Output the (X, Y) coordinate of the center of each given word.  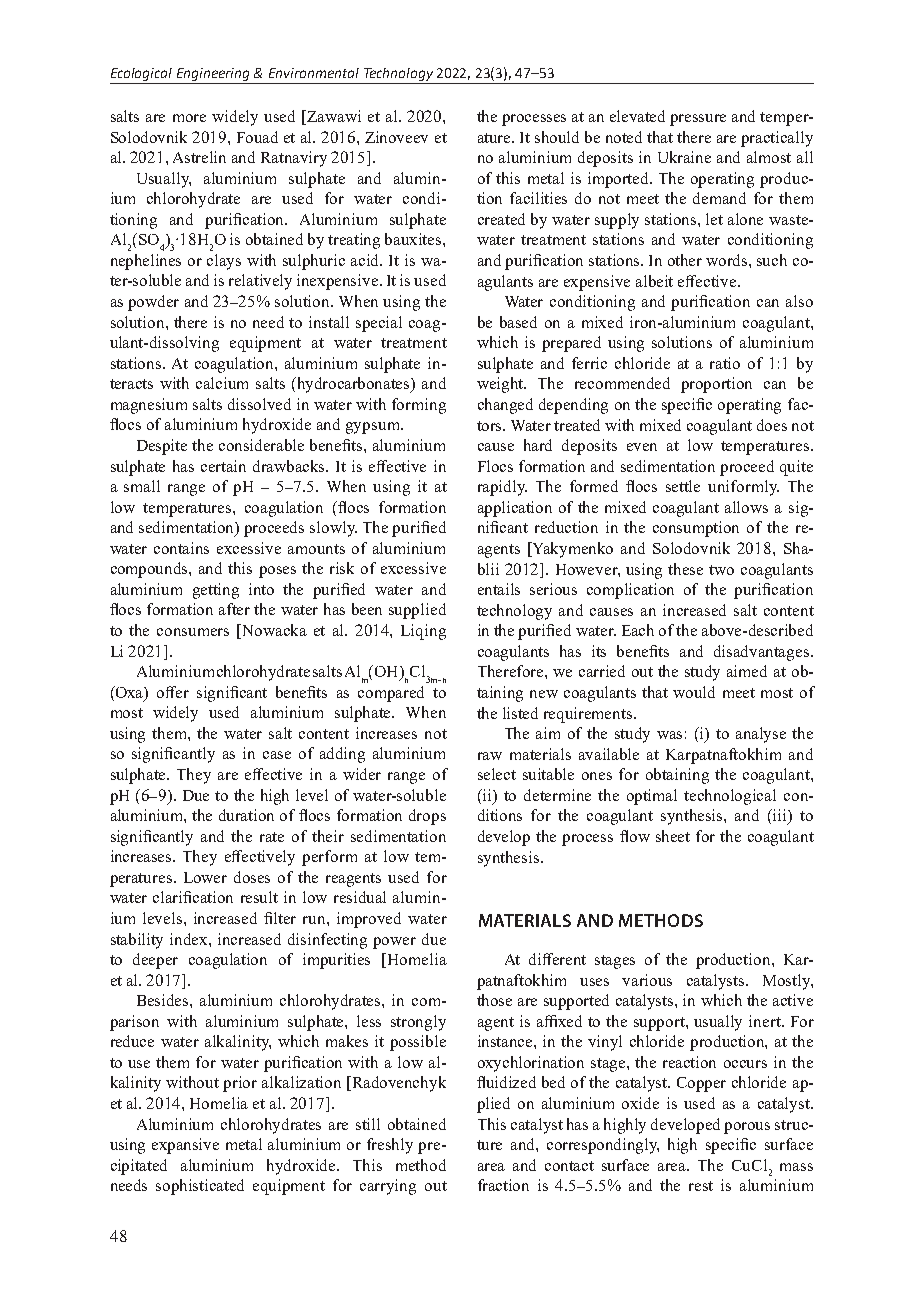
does (772, 425)
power (394, 943)
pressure (698, 120)
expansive (185, 1146)
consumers (193, 632)
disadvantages (763, 653)
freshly (390, 1146)
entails (499, 589)
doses (252, 877)
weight (501, 385)
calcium (222, 383)
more (189, 118)
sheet (673, 836)
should (557, 137)
